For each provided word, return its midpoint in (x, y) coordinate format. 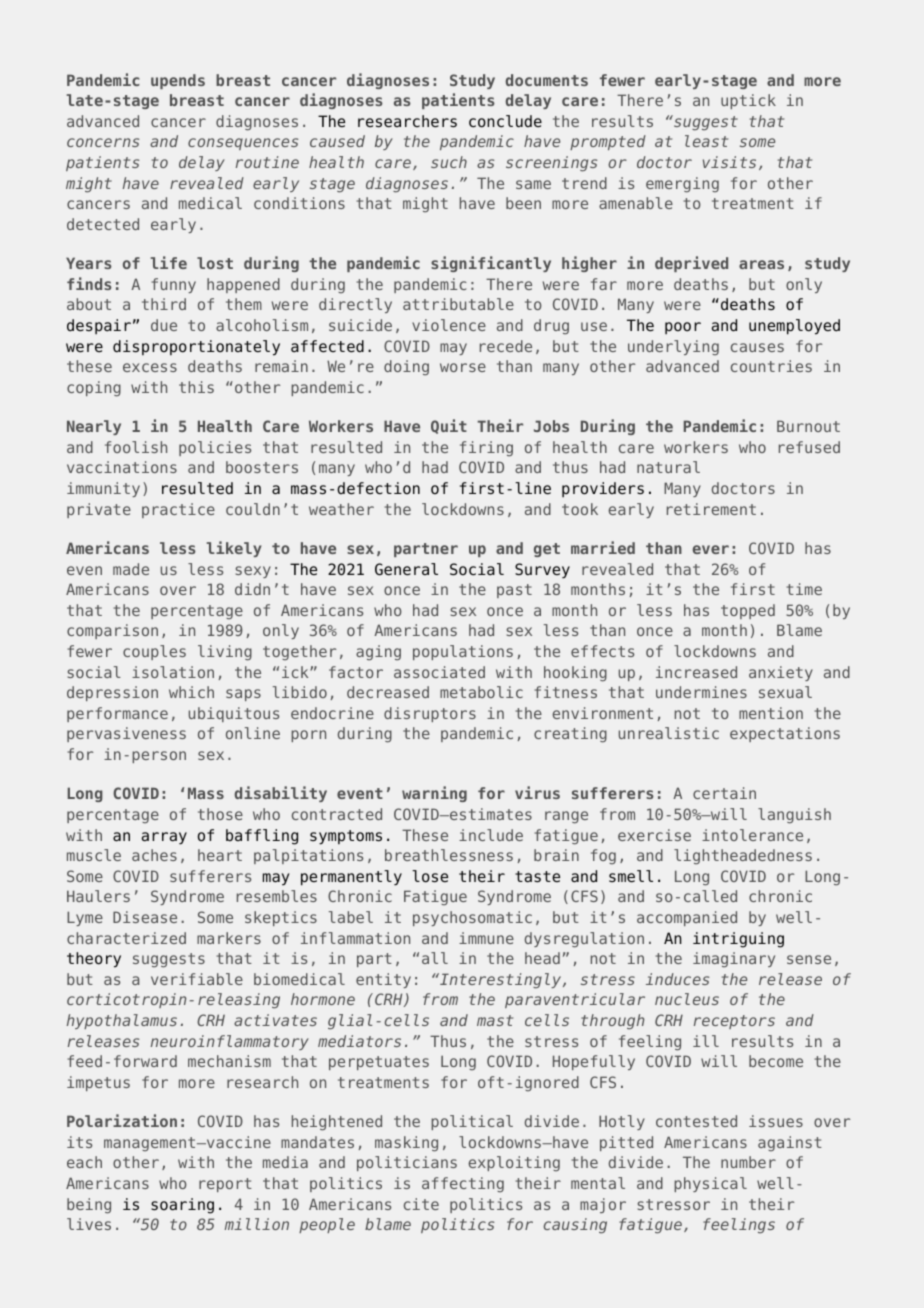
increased (696, 672)
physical (710, 1184)
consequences (243, 144)
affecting (463, 1184)
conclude (505, 121)
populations (463, 652)
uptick (748, 101)
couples (154, 652)
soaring (182, 1206)
